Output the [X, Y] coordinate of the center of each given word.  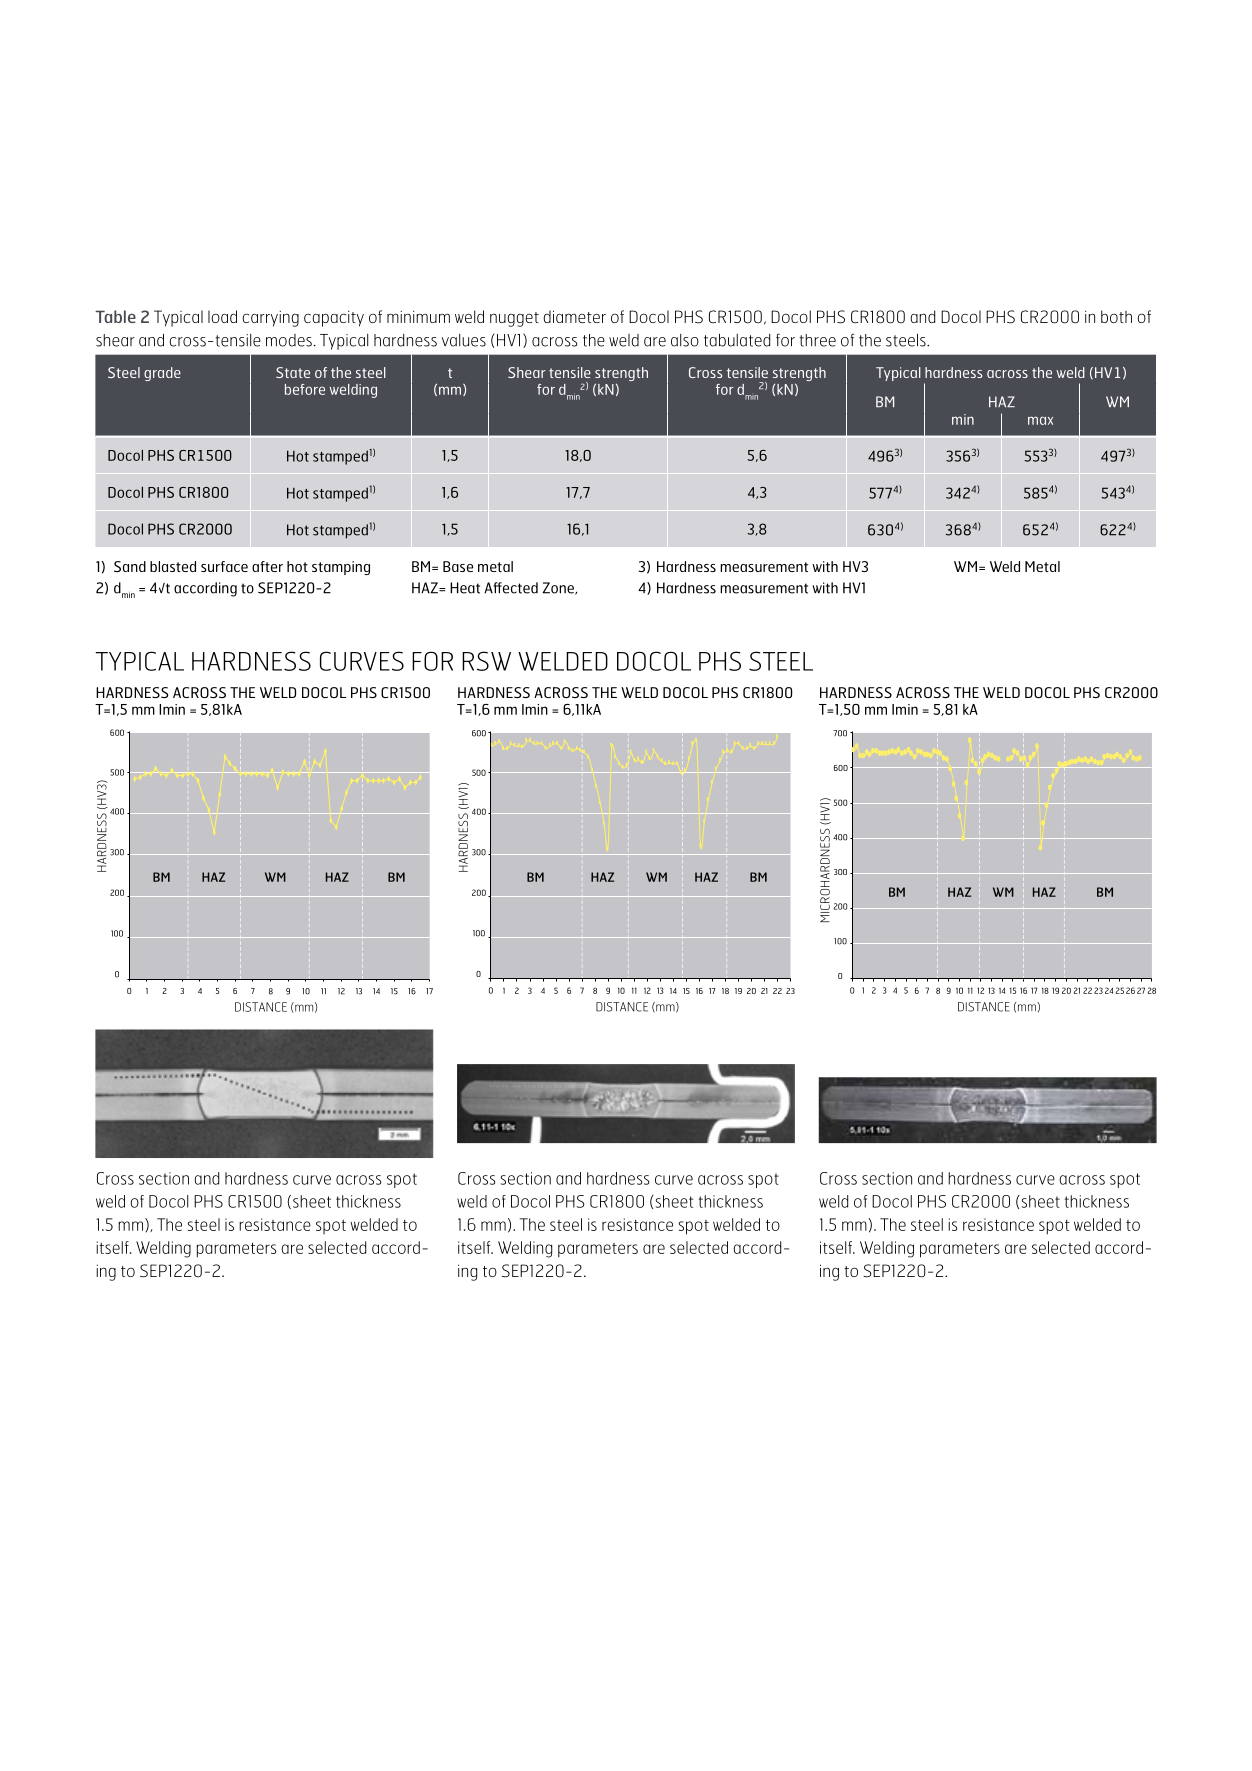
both [1116, 316]
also [685, 340]
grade [162, 374]
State [293, 372]
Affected [511, 588]
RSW [486, 661]
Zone [559, 588]
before [305, 389]
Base [458, 566]
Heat [465, 588]
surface [224, 566]
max [1040, 420]
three [818, 340]
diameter [574, 316]
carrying [270, 318]
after [267, 566]
